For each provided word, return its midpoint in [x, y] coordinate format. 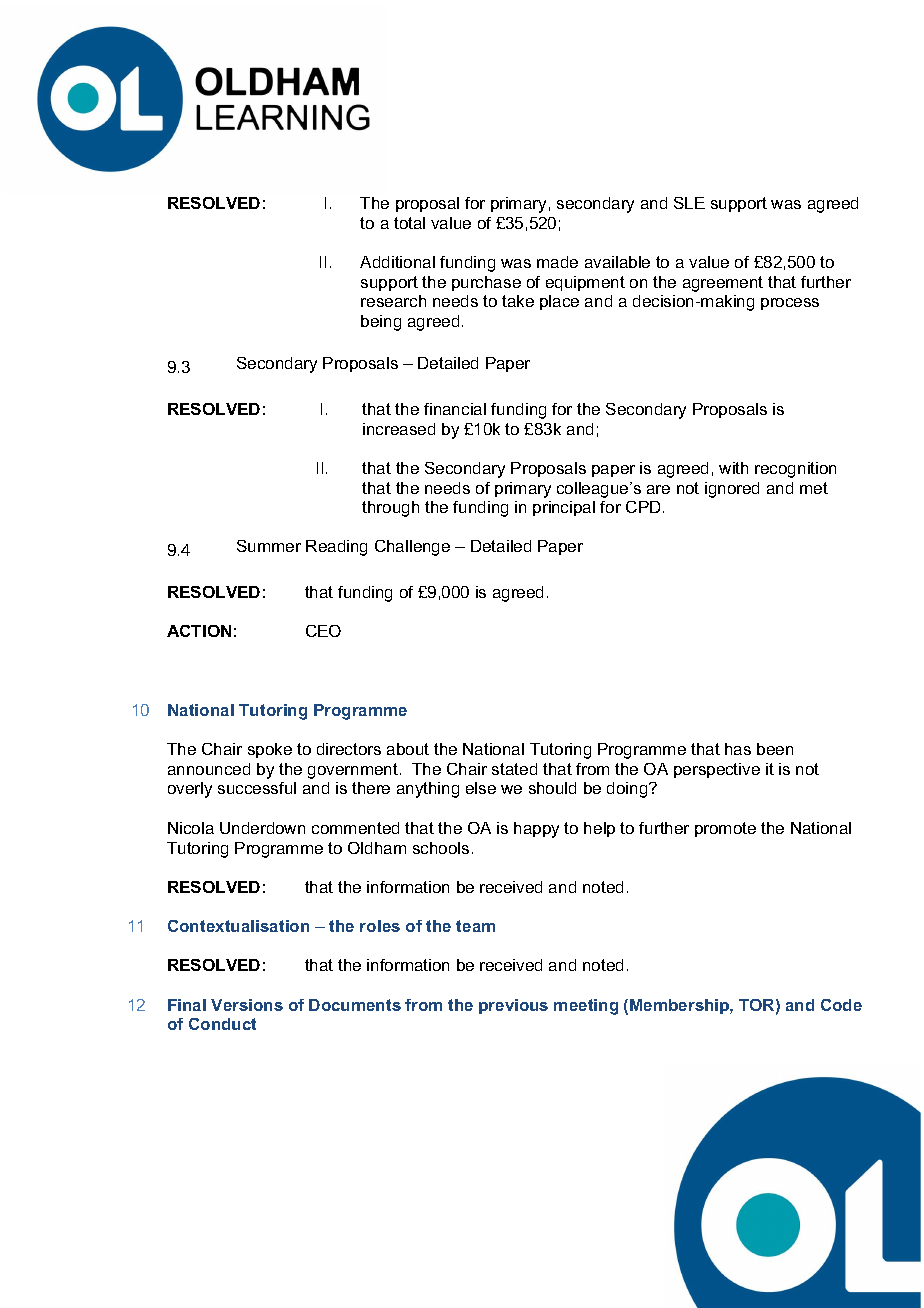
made [557, 262]
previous [513, 1006]
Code [841, 1005]
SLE [689, 203]
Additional [397, 262]
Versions [247, 1005]
